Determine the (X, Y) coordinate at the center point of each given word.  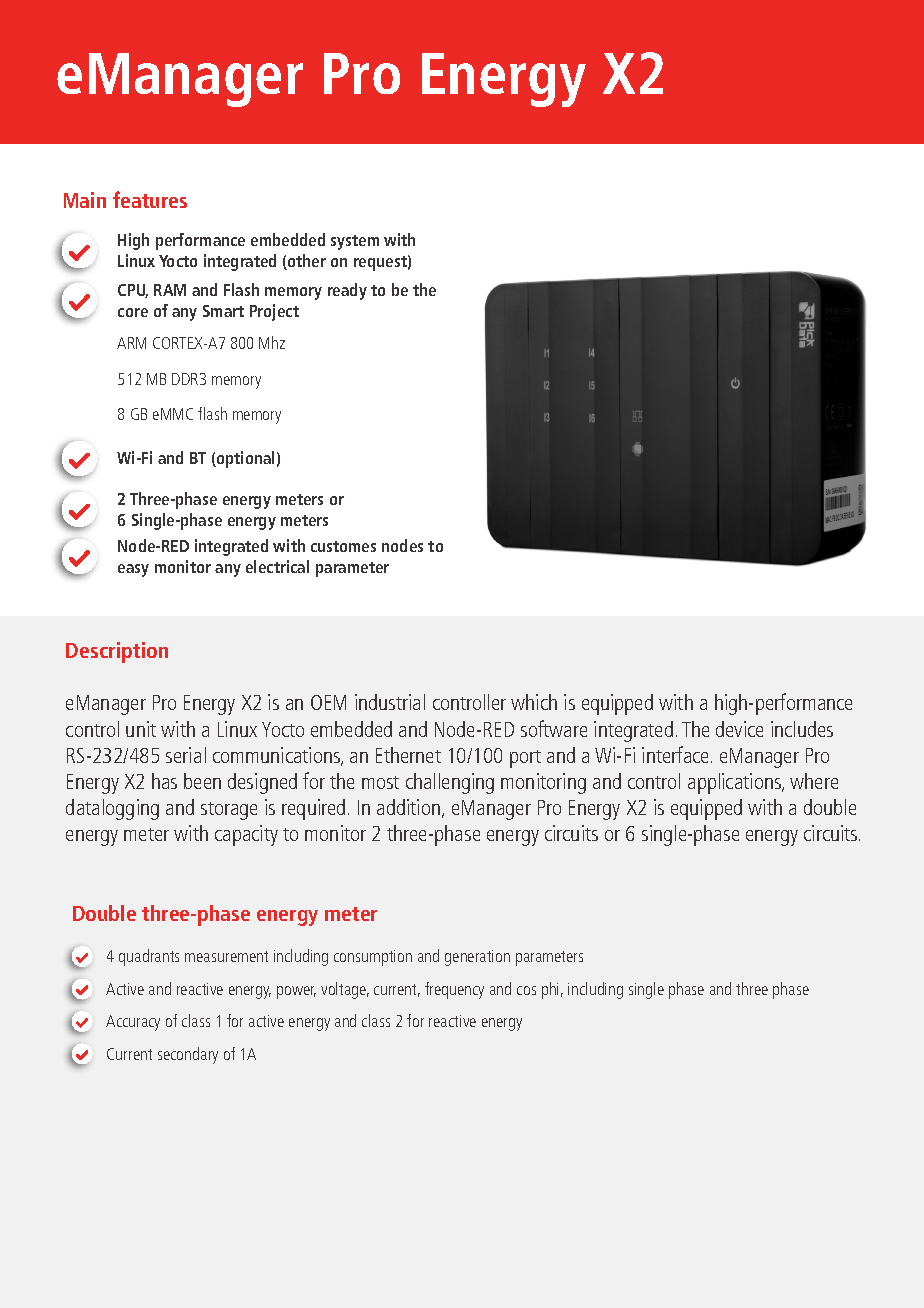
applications (736, 783)
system (355, 242)
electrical (277, 566)
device (739, 729)
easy (133, 570)
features (150, 199)
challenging (450, 783)
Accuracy (133, 1023)
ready (347, 291)
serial (186, 755)
